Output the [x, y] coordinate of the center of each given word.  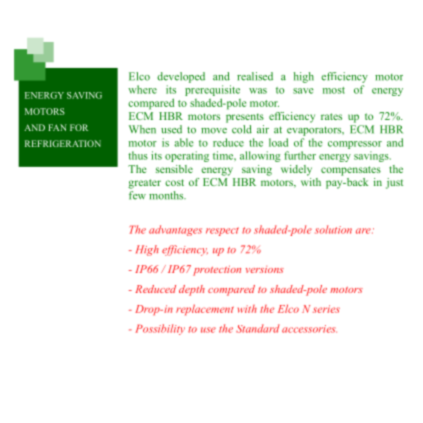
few [137, 195]
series [326, 309]
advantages [175, 230]
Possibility [160, 329]
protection [217, 270]
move [214, 131]
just [394, 183]
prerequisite [212, 92]
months [167, 195]
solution [333, 229]
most [334, 90]
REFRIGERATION [63, 143]
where [142, 89]
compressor [355, 145]
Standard [258, 328]
